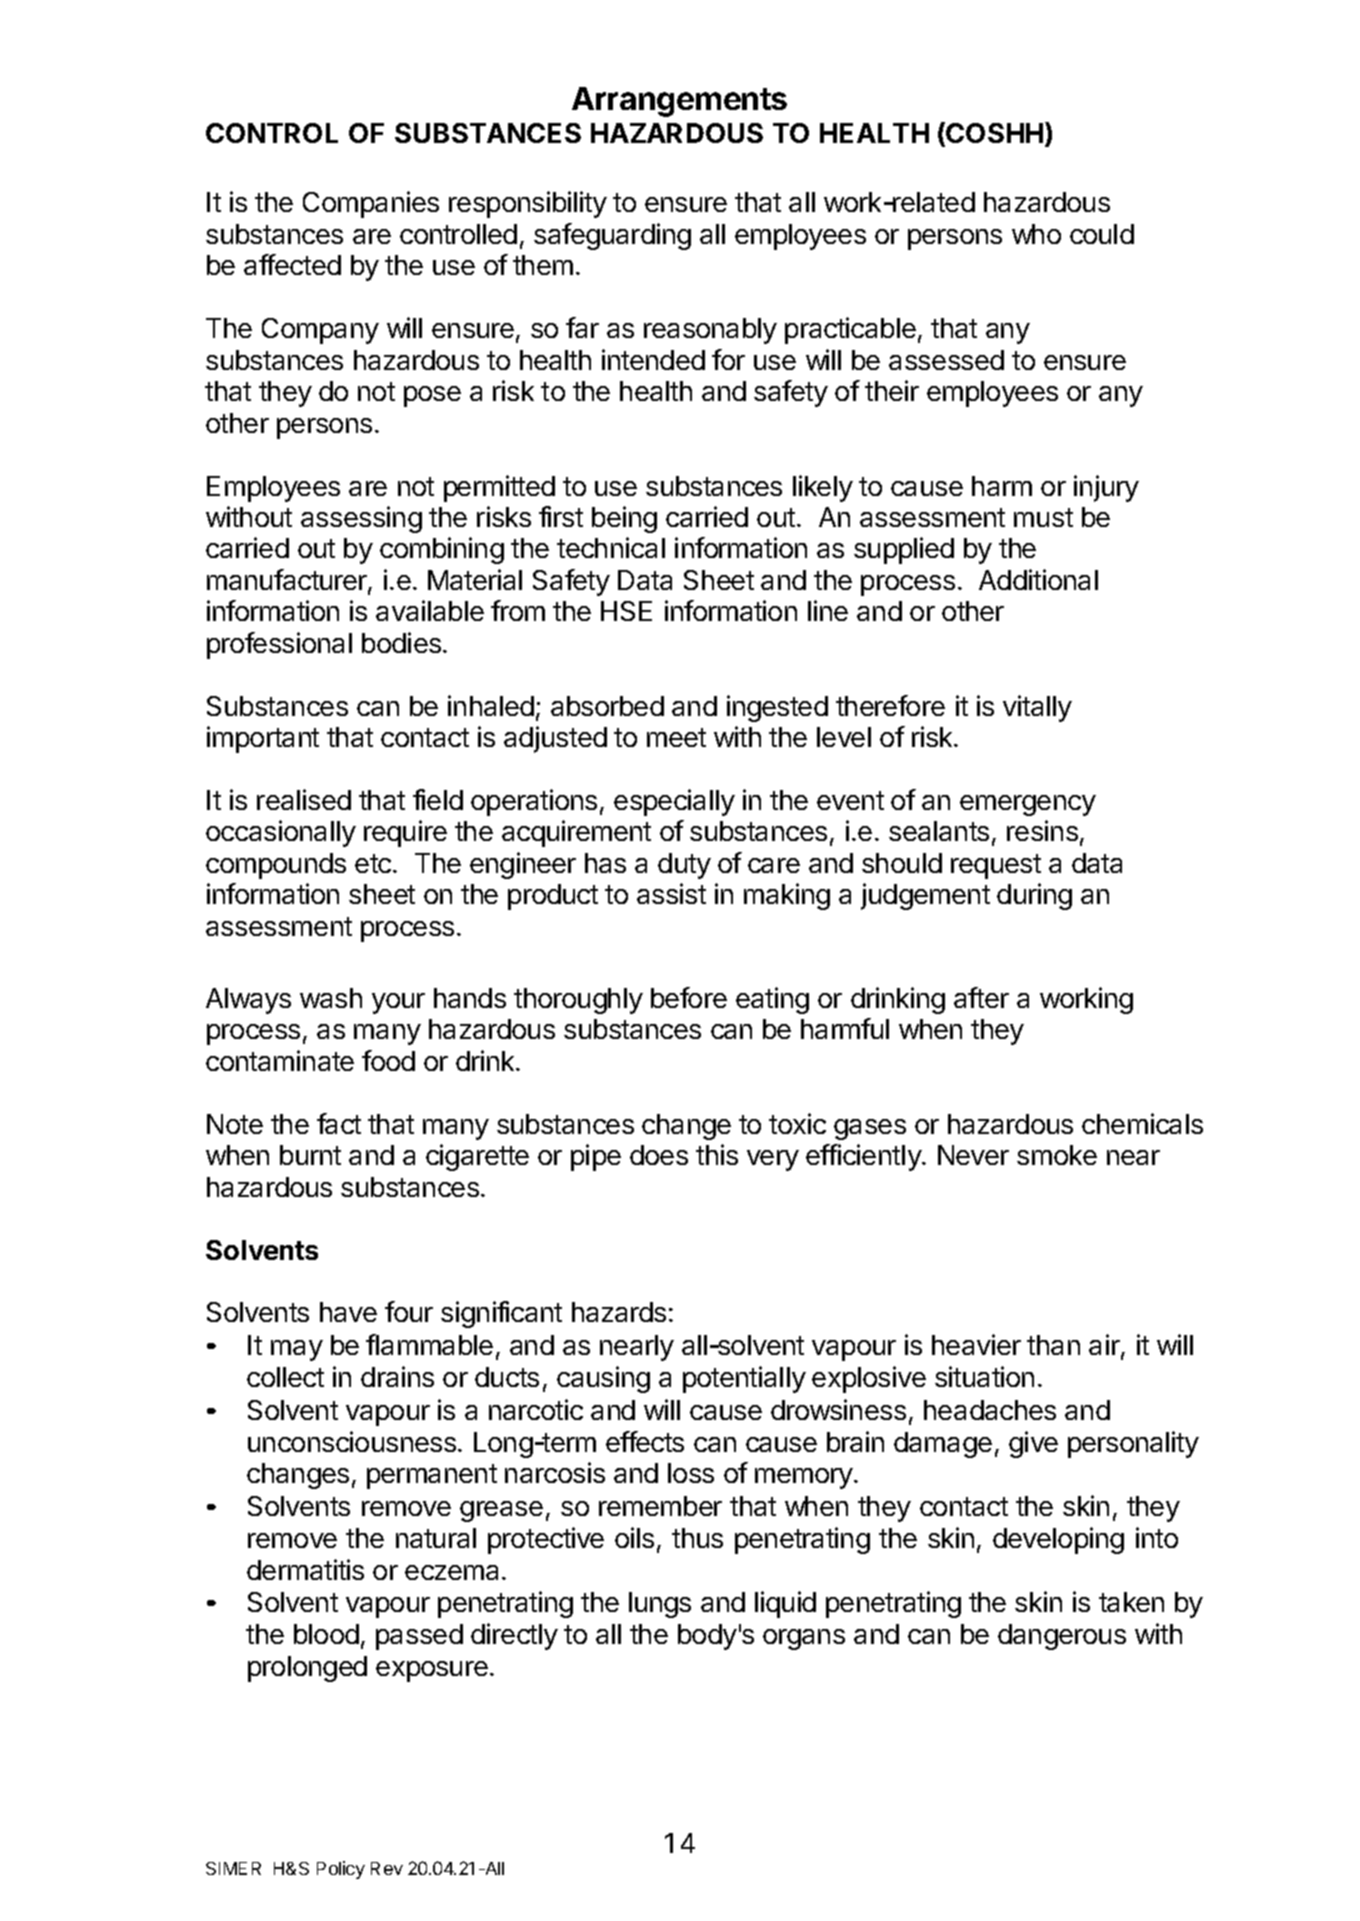 Image resolution: width=1360 pixels, height=1921 pixels. I want to click on HSE, so click(626, 611).
